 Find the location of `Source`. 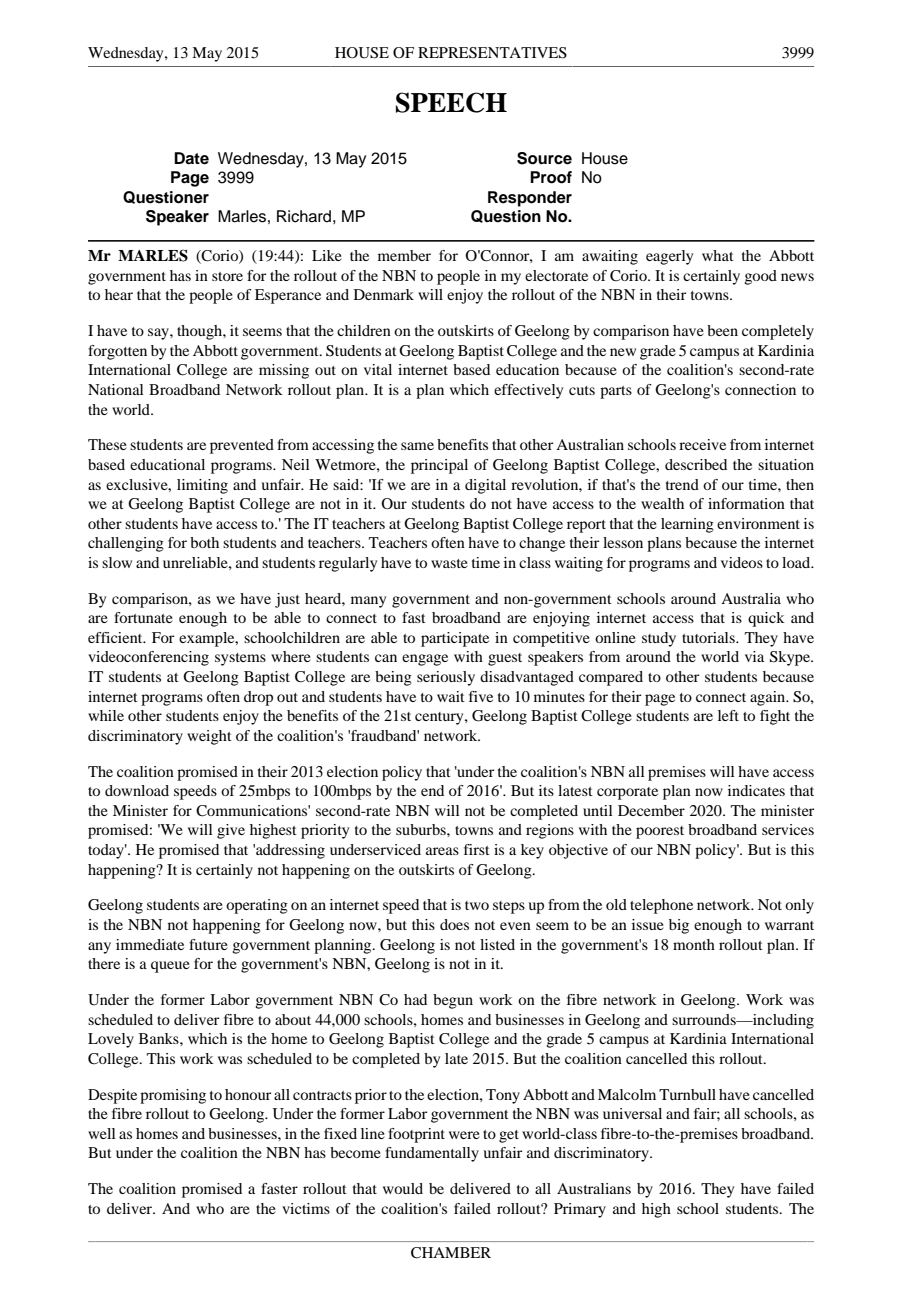

Source is located at coordinates (544, 158).
